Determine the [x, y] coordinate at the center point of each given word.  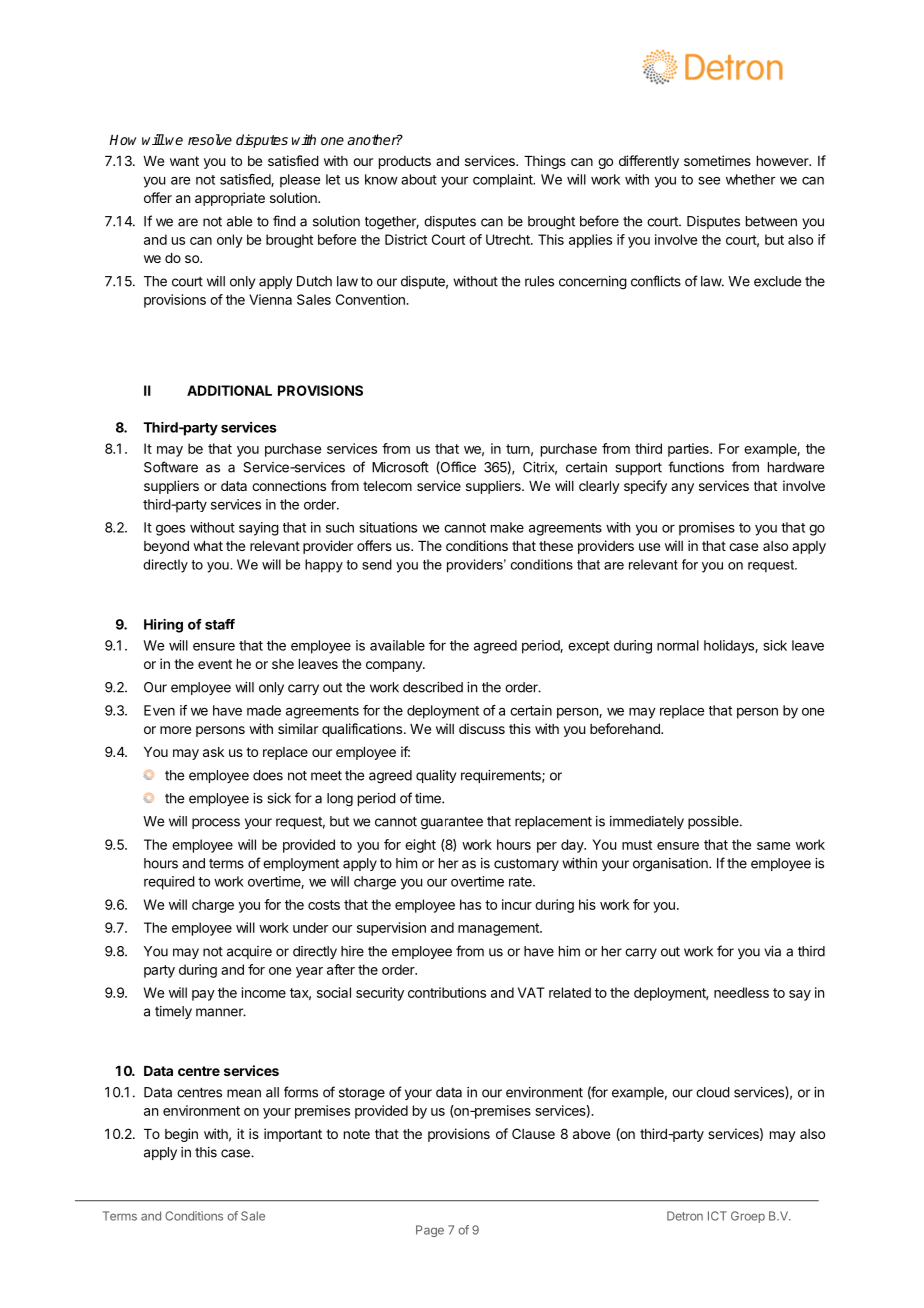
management [499, 929]
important [293, 1135]
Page [430, 1231]
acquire [249, 952]
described [433, 687]
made [264, 710]
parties [689, 450]
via [772, 951]
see [709, 180]
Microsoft [400, 467]
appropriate [230, 199]
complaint [504, 181]
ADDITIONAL [229, 390]
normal [678, 645]
